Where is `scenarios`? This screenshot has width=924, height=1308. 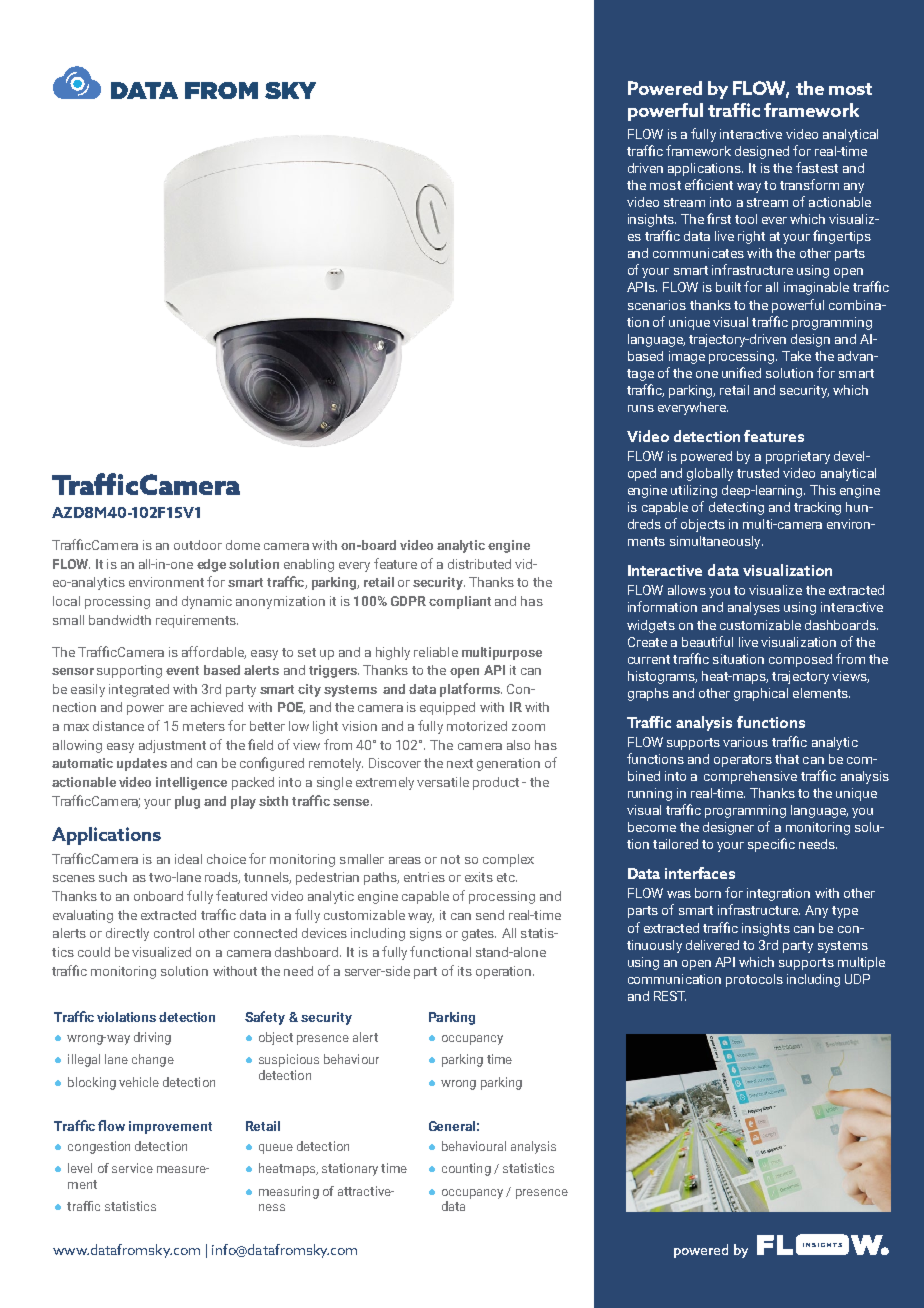 scenarios is located at coordinates (657, 305).
